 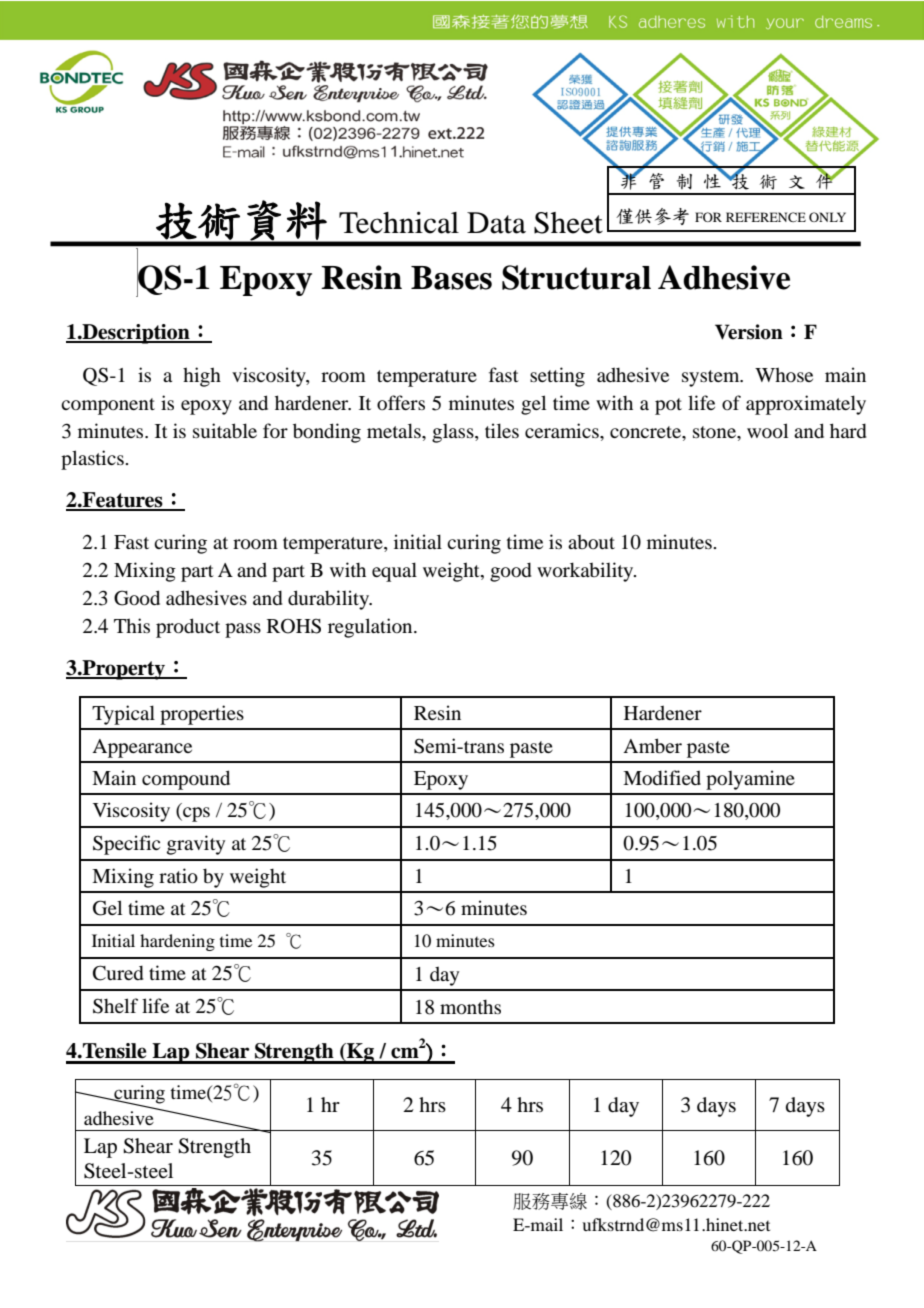 I want to click on ratio, so click(x=178, y=875).
